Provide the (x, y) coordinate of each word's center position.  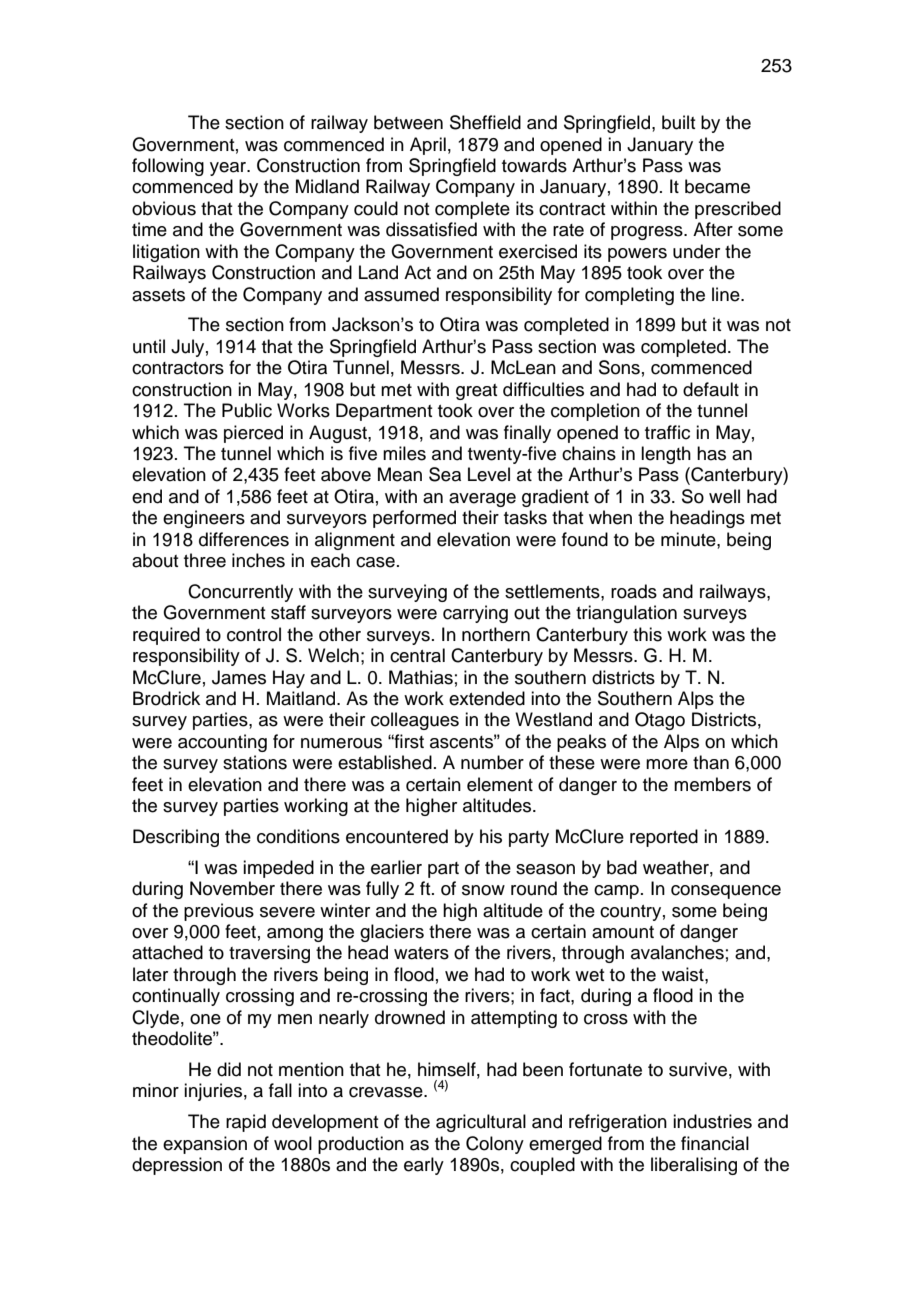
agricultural (481, 1123)
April (428, 146)
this (647, 634)
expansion (205, 1145)
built (679, 122)
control (254, 634)
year (229, 169)
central (417, 655)
